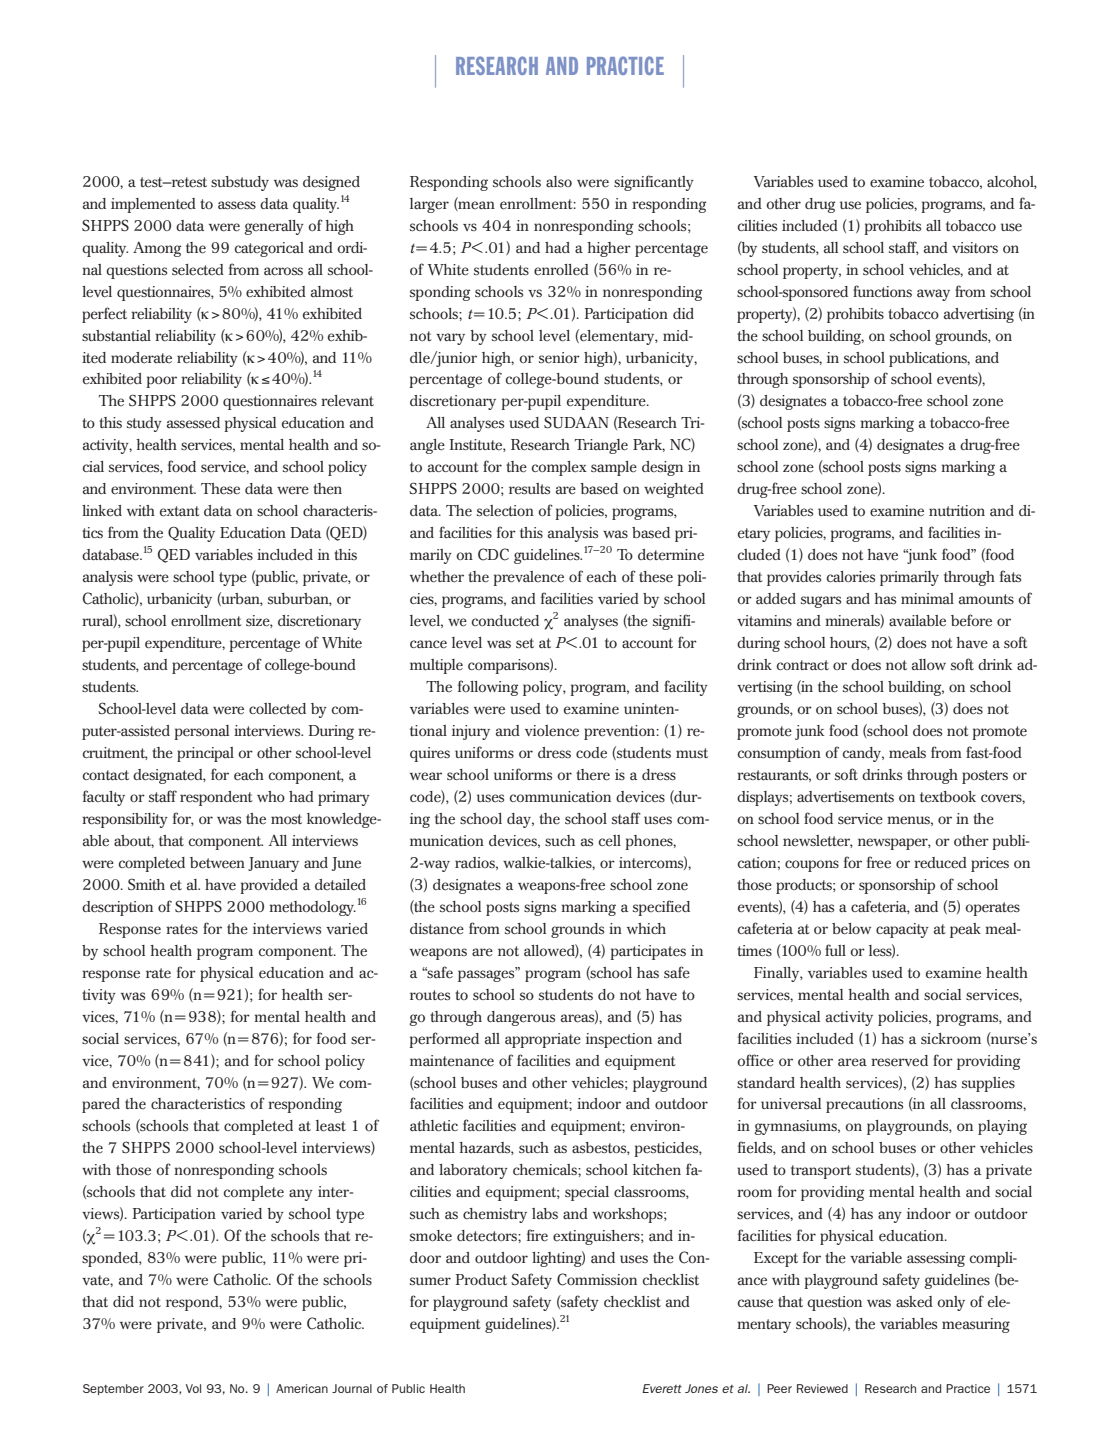 Image resolution: width=1120 pixels, height=1450 pixels. Describe the element at coordinates (205, 754) in the page. I see `principal` at that location.
